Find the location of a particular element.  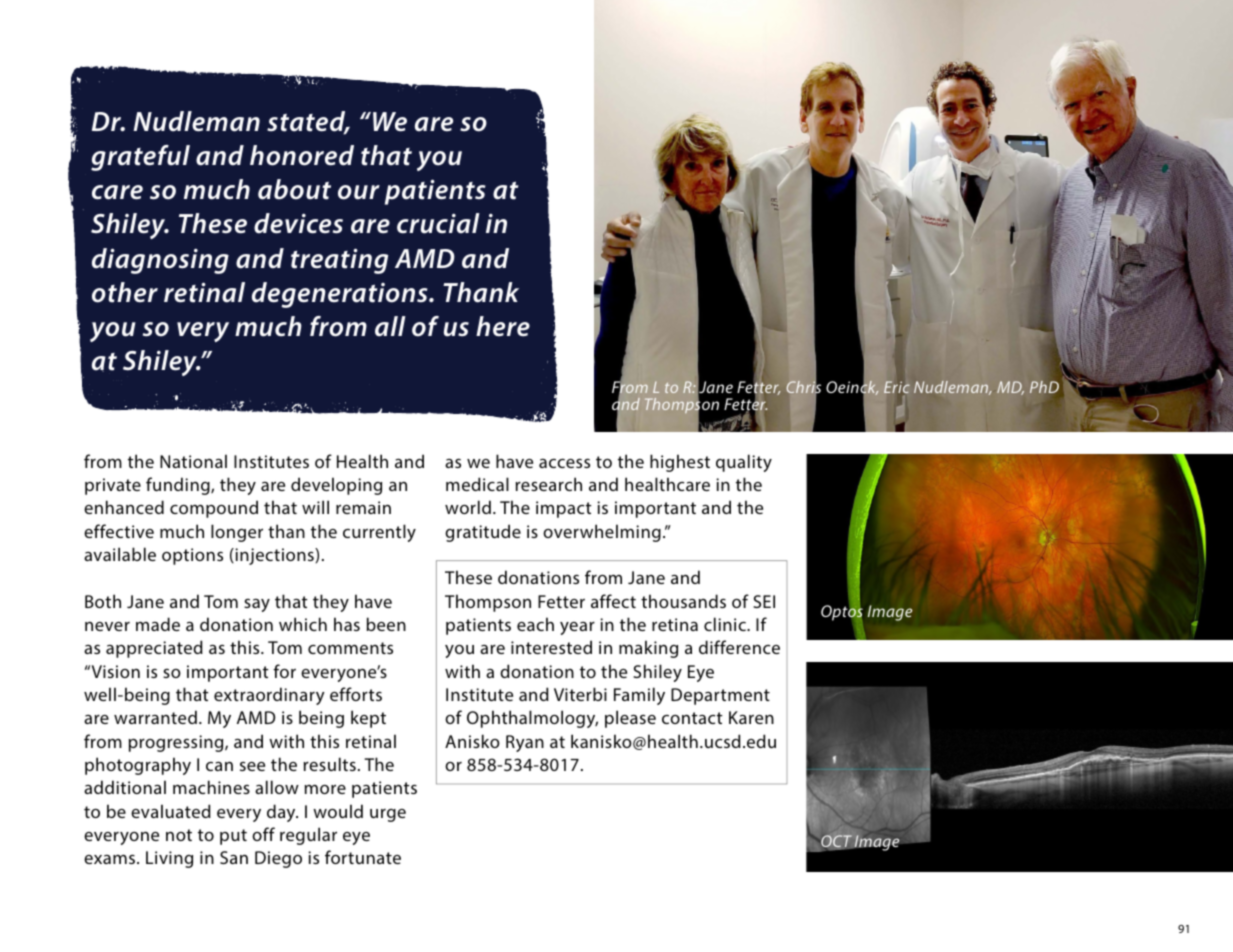

Eric is located at coordinates (897, 387).
